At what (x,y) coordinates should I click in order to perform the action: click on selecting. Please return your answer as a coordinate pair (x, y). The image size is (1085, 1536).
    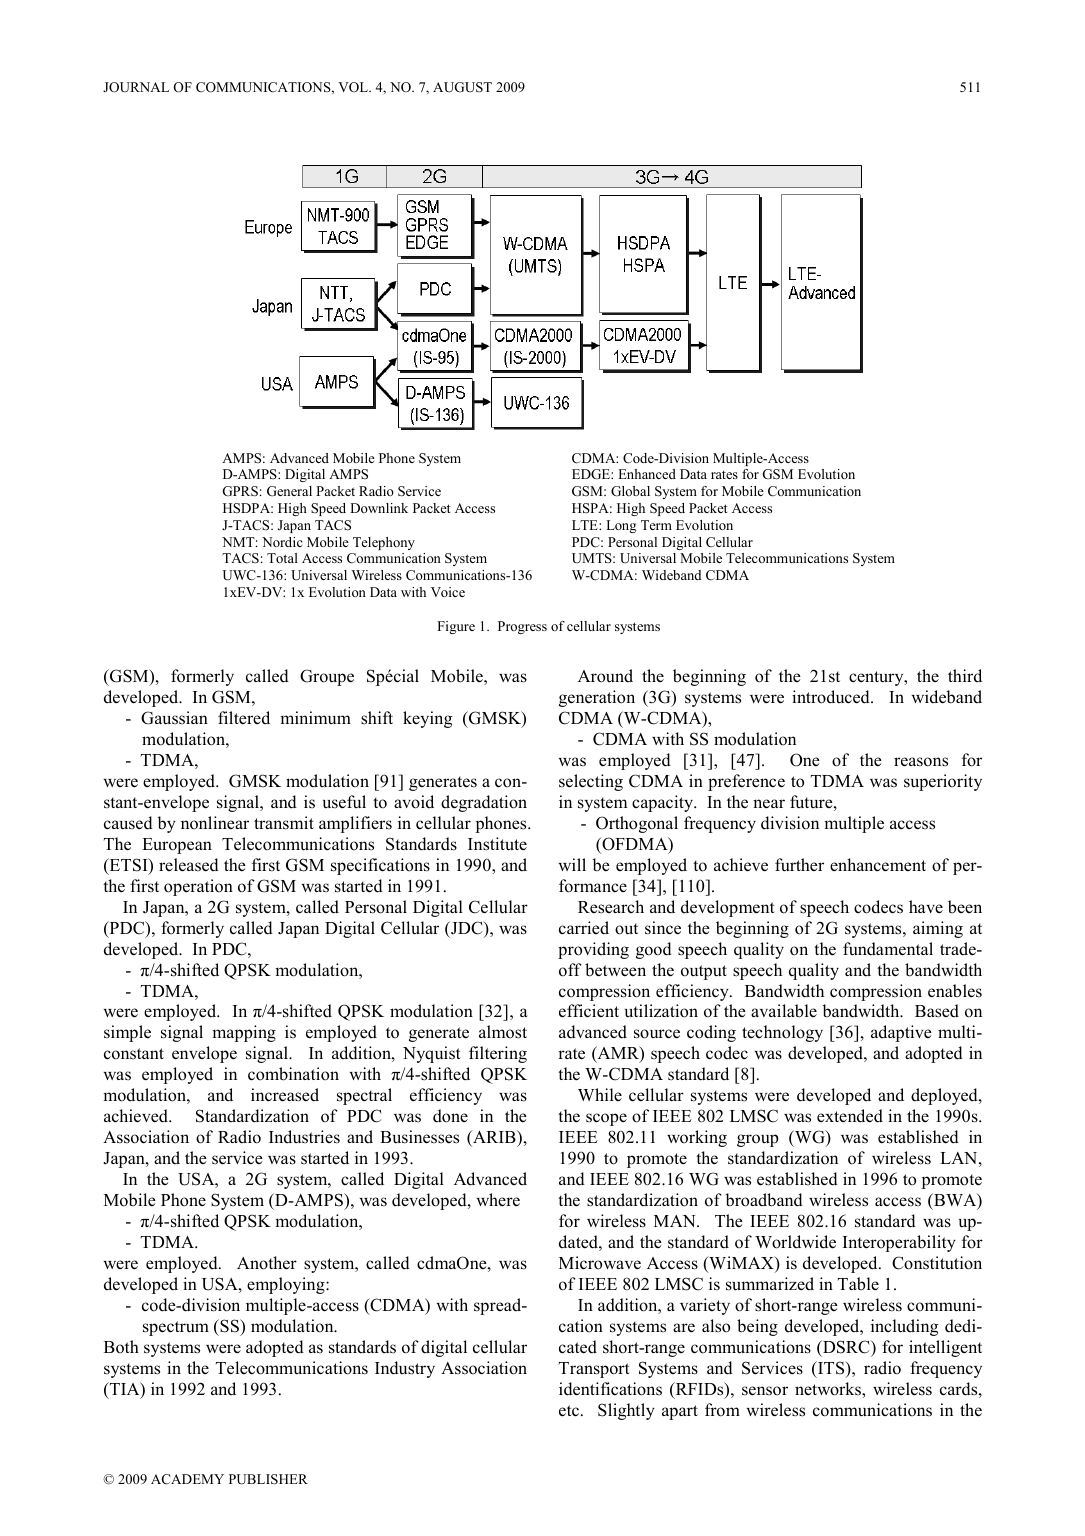
    Looking at the image, I should click on (591, 782).
